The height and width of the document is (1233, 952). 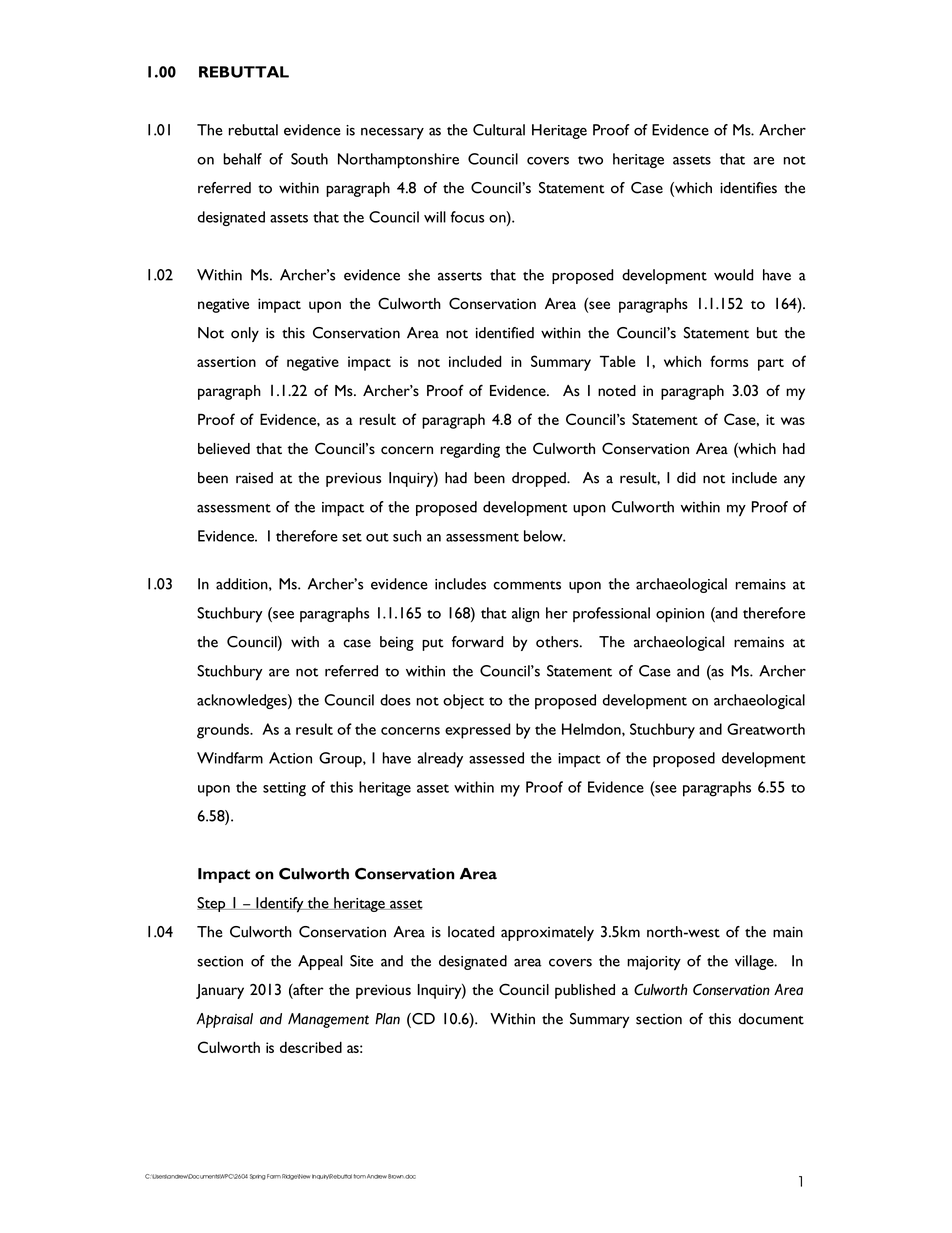 What do you see at coordinates (585, 991) in the document?
I see `published` at bounding box center [585, 991].
